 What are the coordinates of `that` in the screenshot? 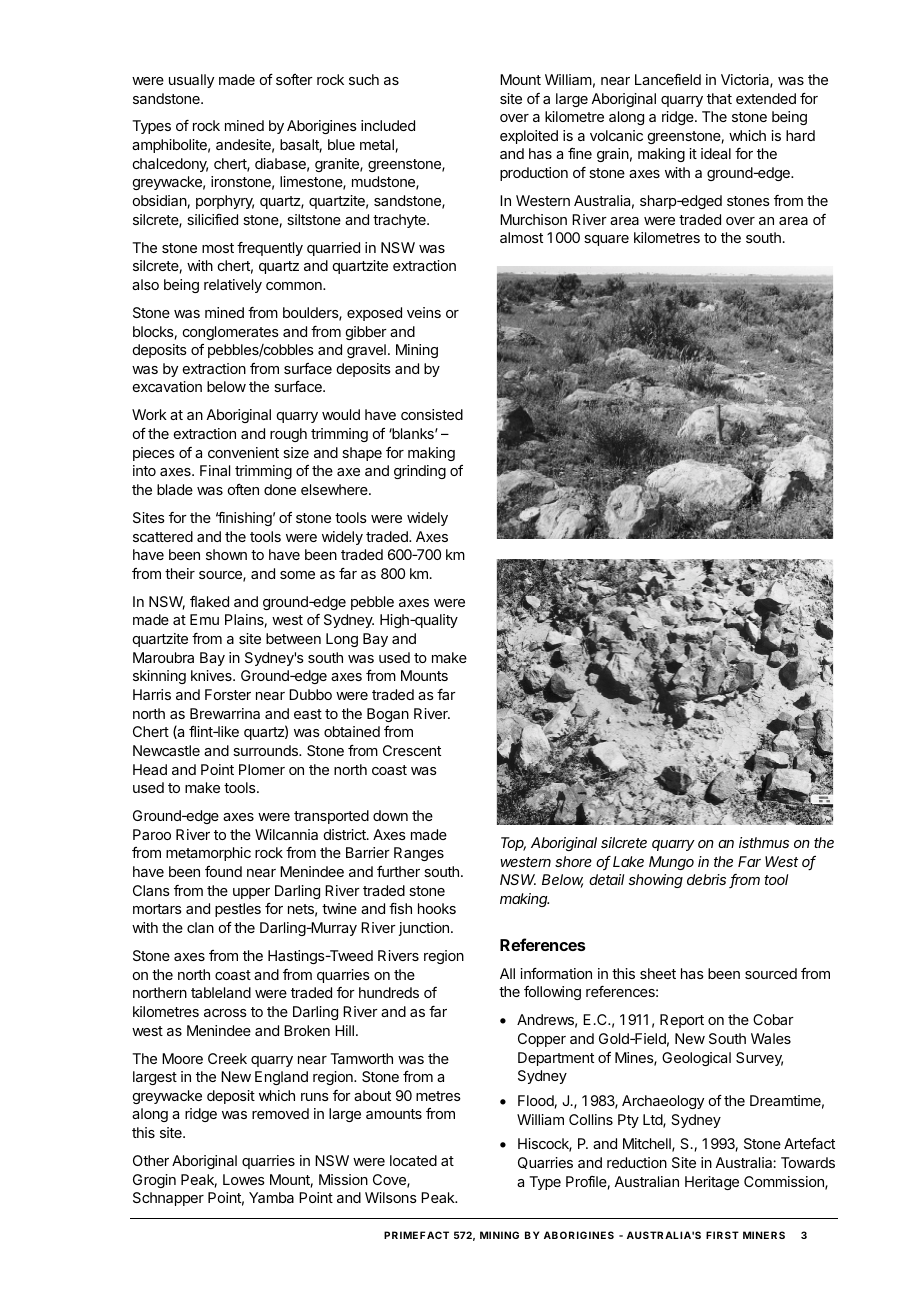 It's located at (719, 98).
